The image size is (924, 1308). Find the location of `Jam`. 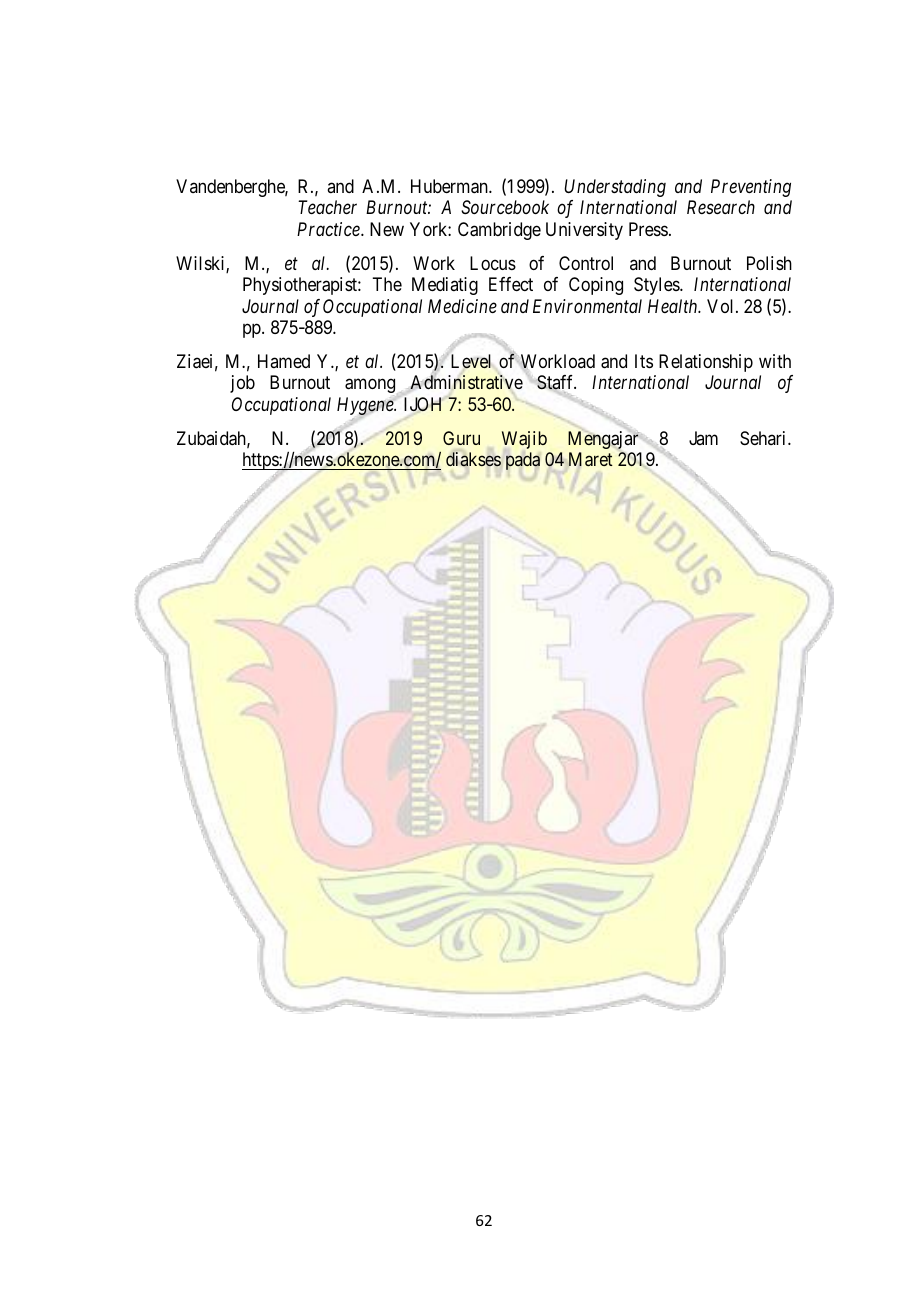

Jam is located at coordinates (703, 438).
